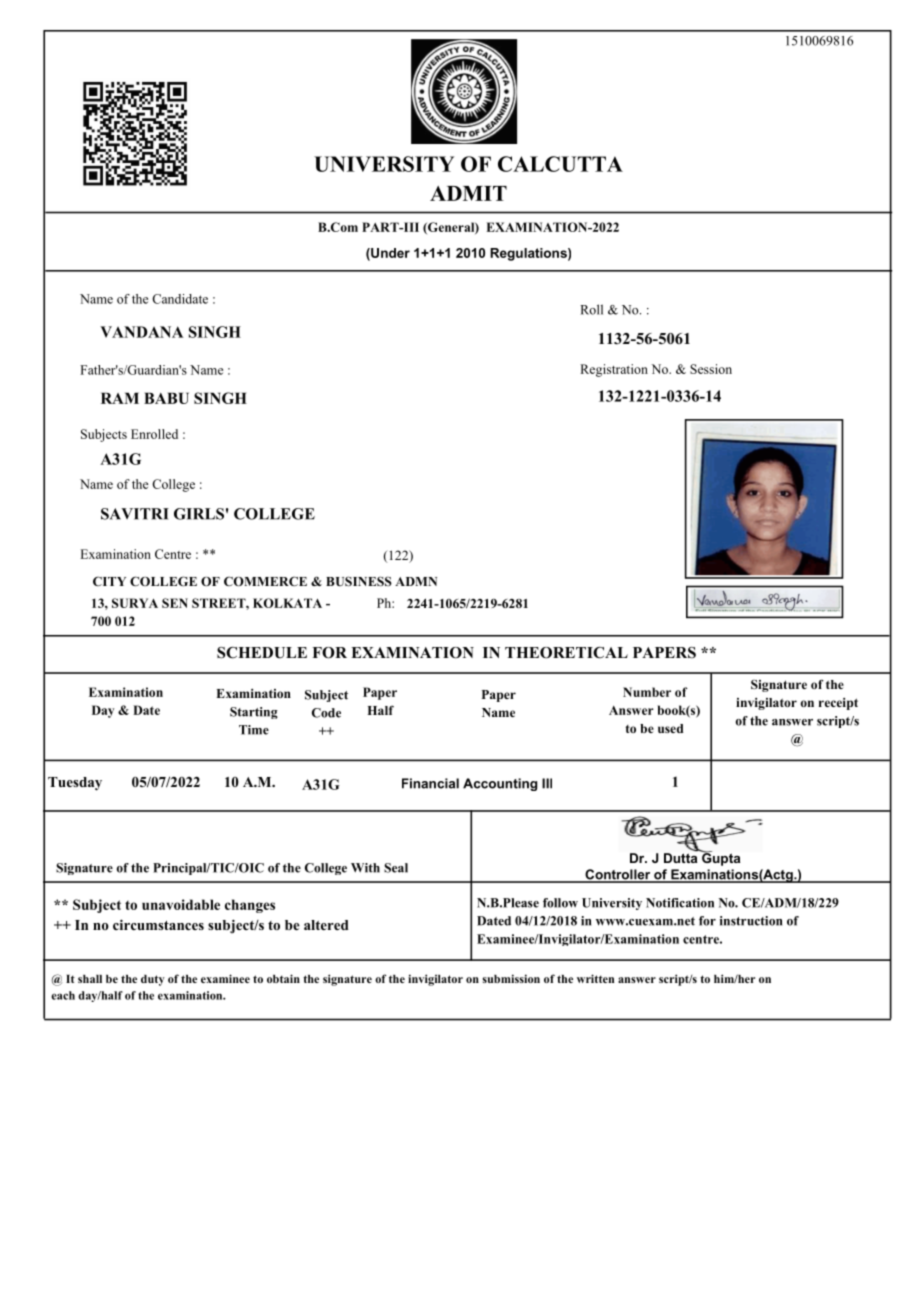  Describe the element at coordinates (153, 980) in the screenshot. I see `duty` at that location.
